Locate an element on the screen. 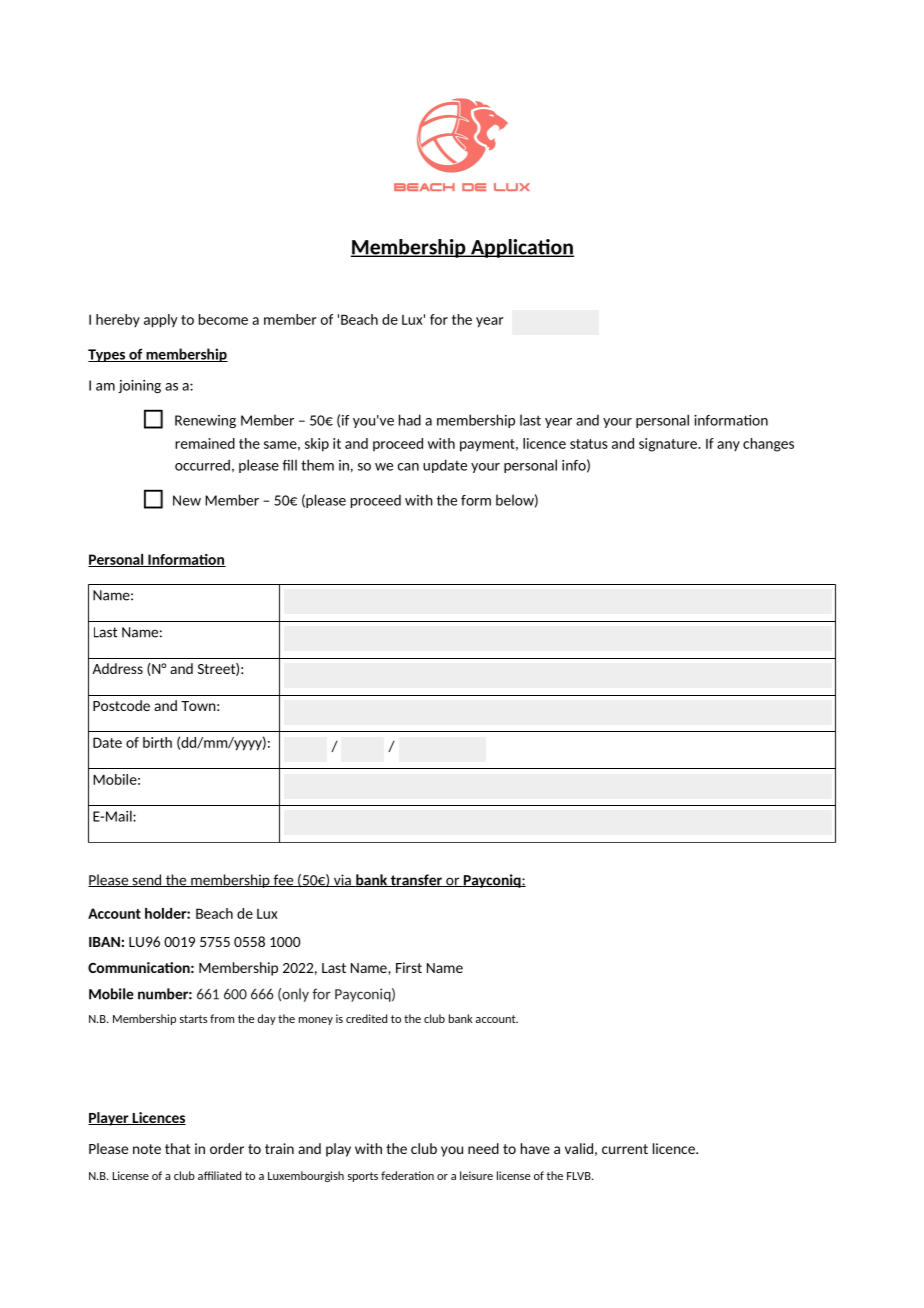  send is located at coordinates (147, 880).
